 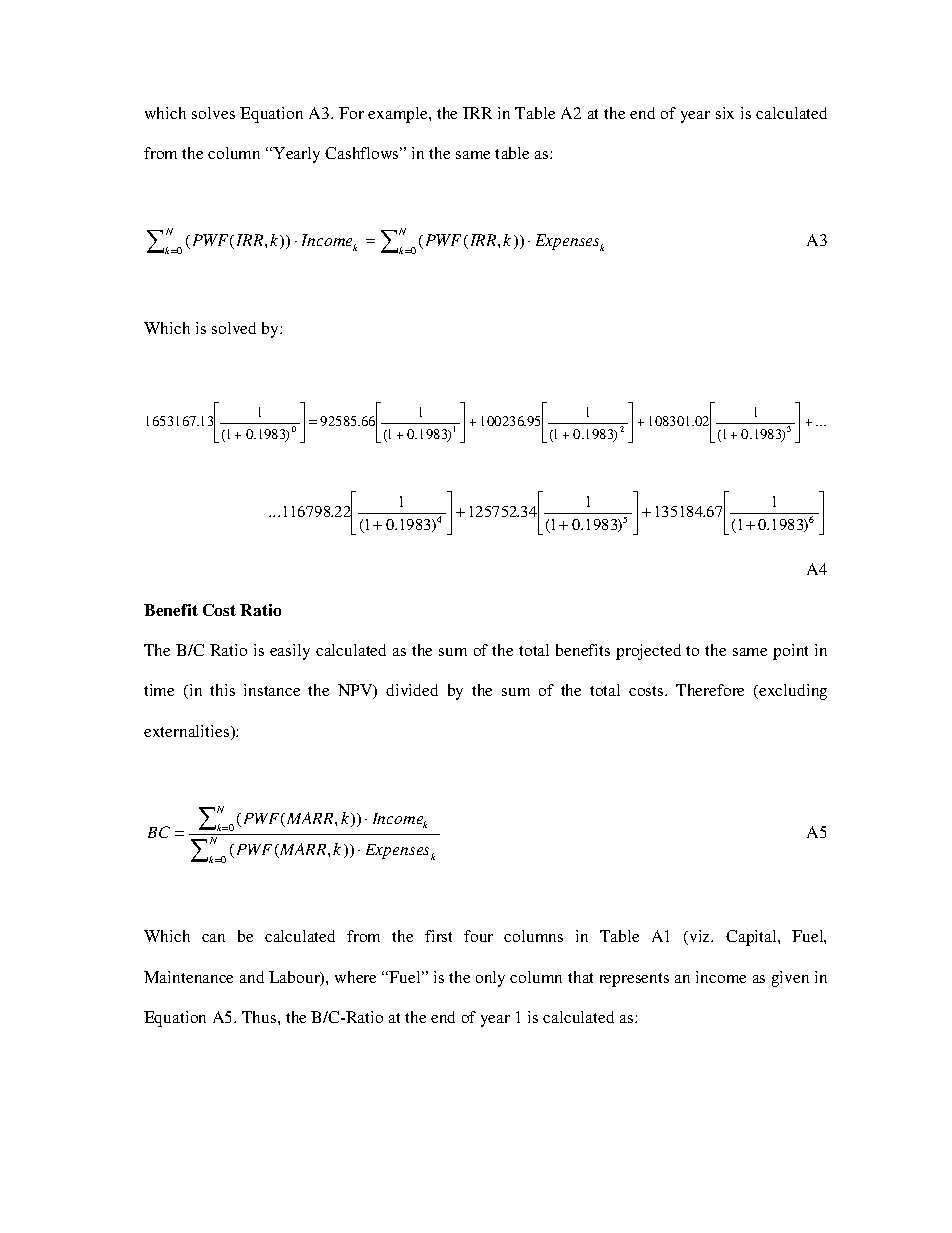 I want to click on and, so click(x=252, y=977).
